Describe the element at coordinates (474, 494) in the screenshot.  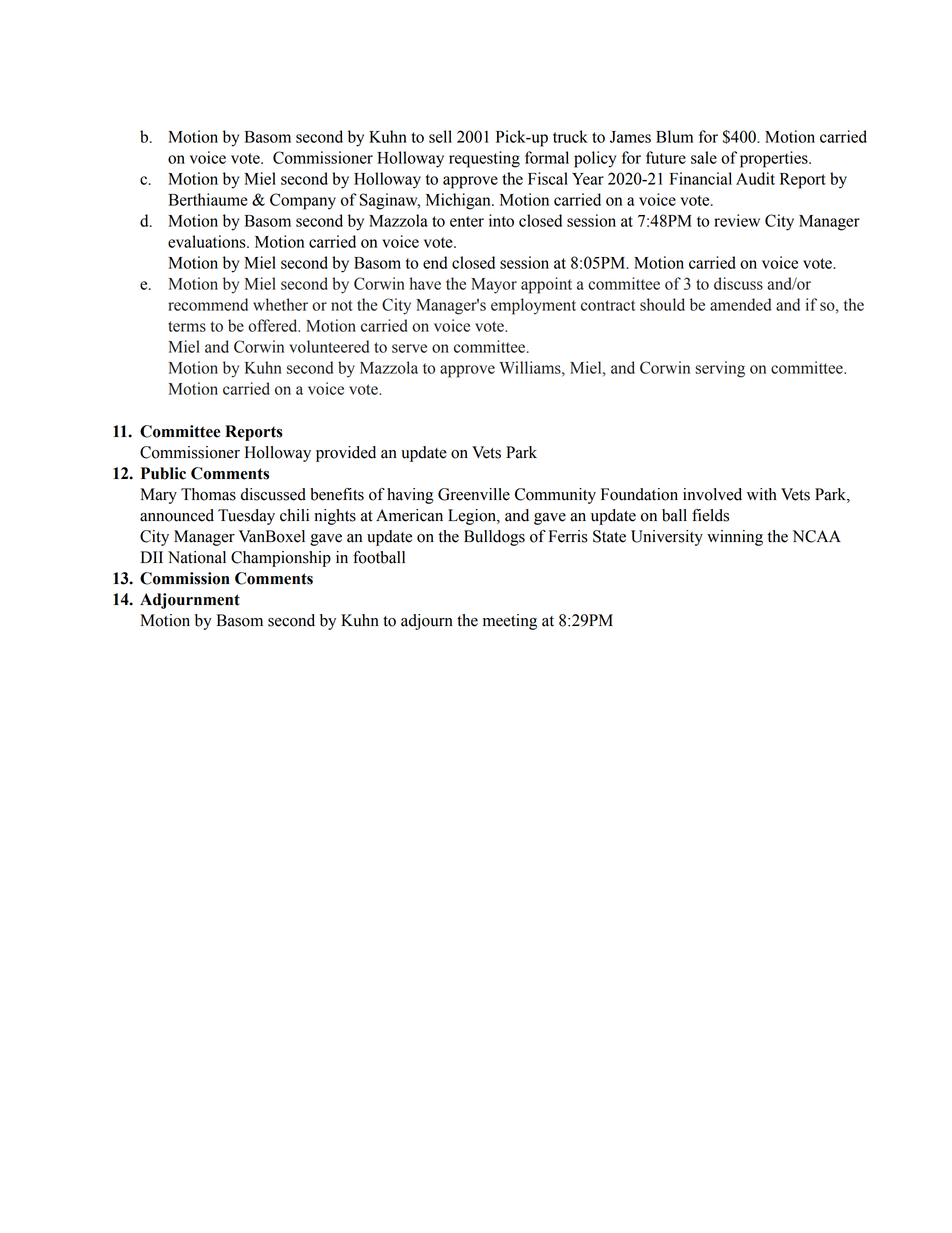
I see `Greenville` at that location.
